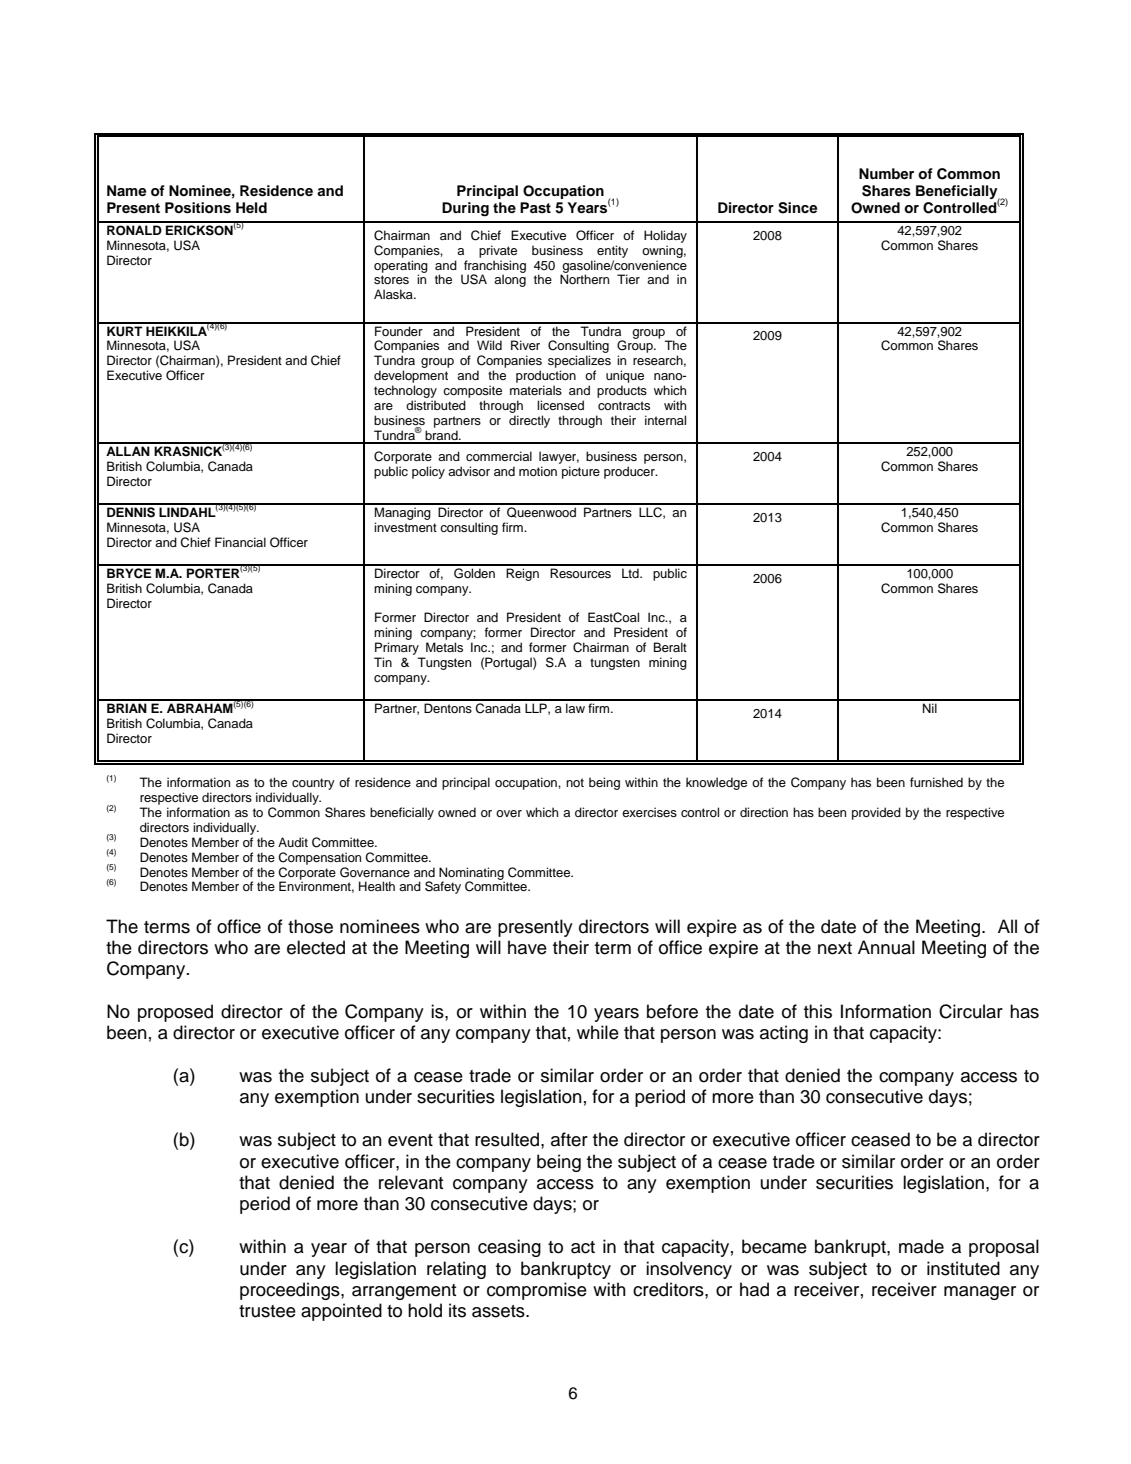 Image resolution: width=1131 pixels, height=1464 pixels. Describe the element at coordinates (886, 173) in the screenshot. I see `Number` at that location.
